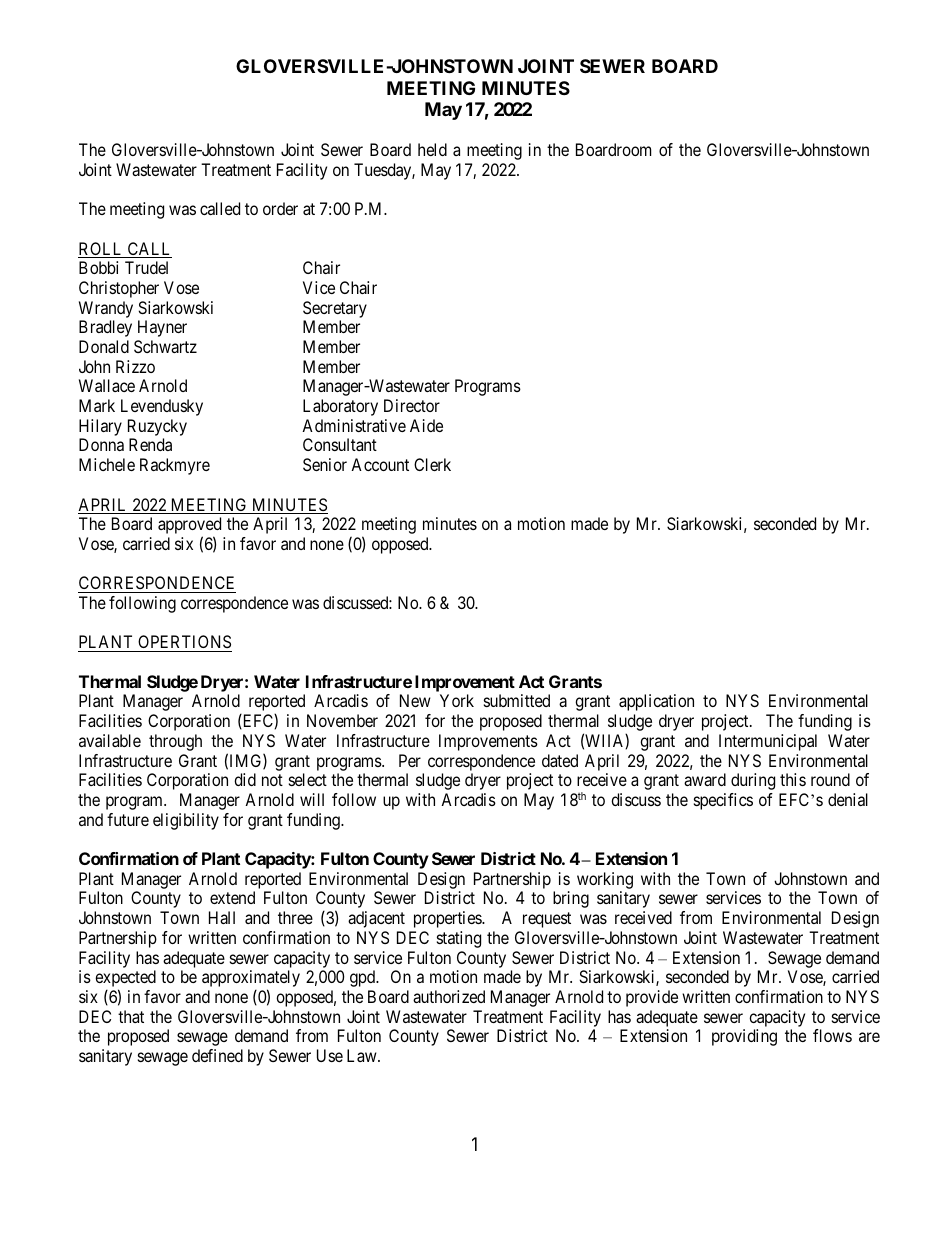  I want to click on Secretary, so click(335, 309).
